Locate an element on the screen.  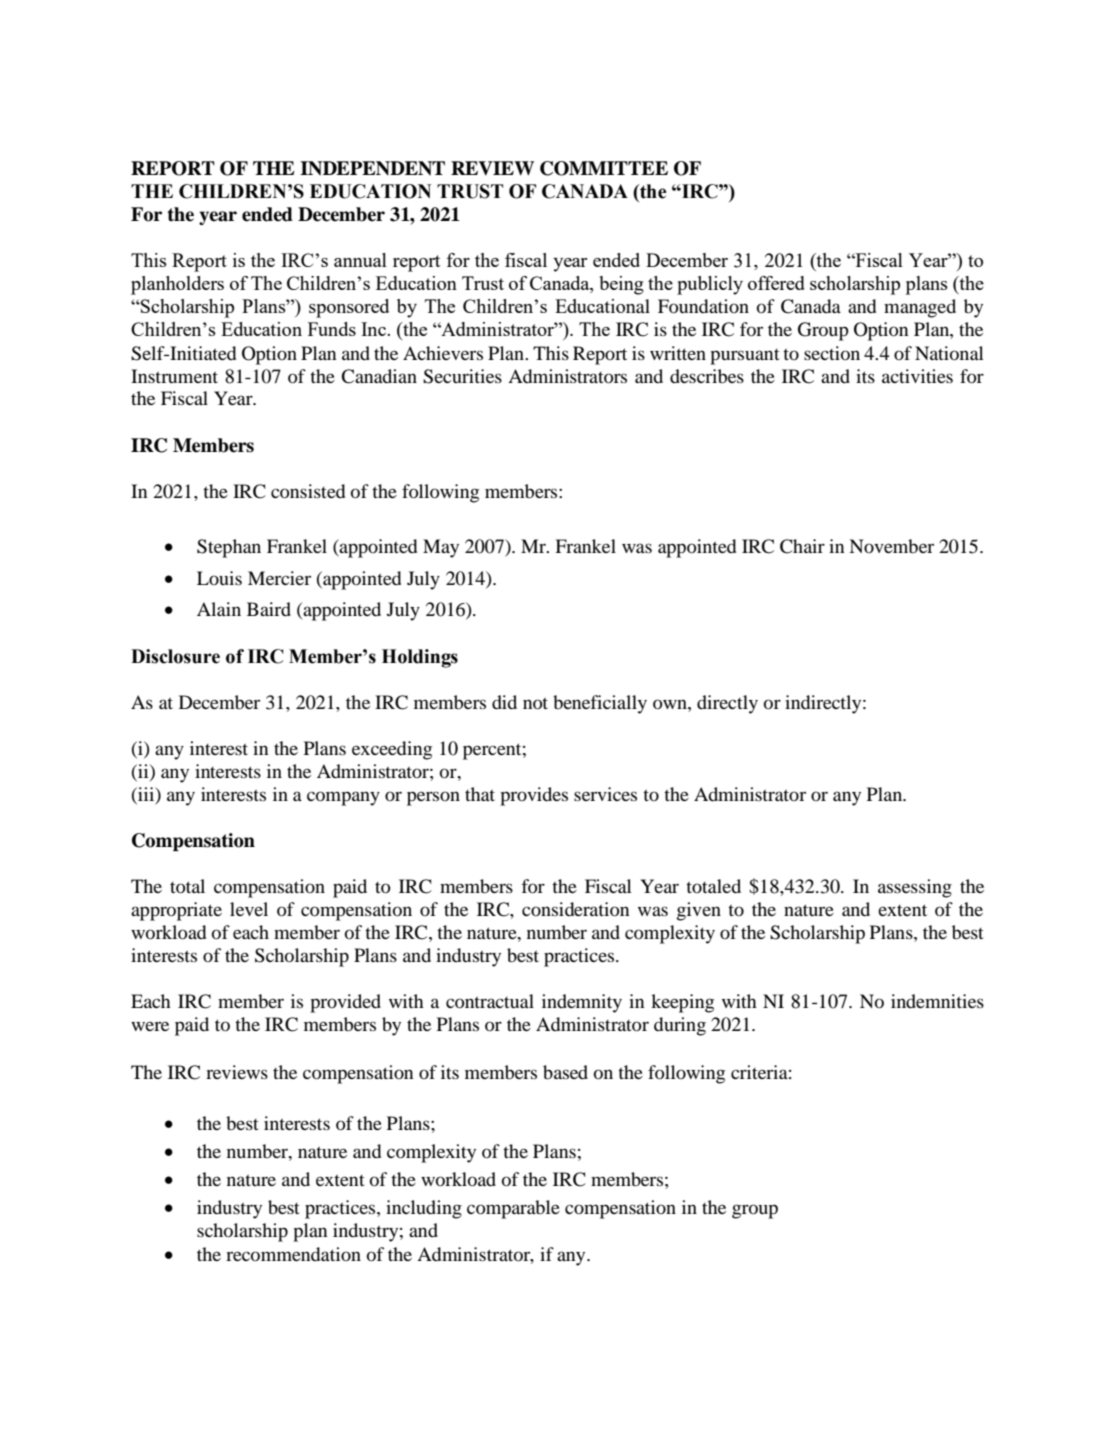
Disclosure is located at coordinates (175, 656).
